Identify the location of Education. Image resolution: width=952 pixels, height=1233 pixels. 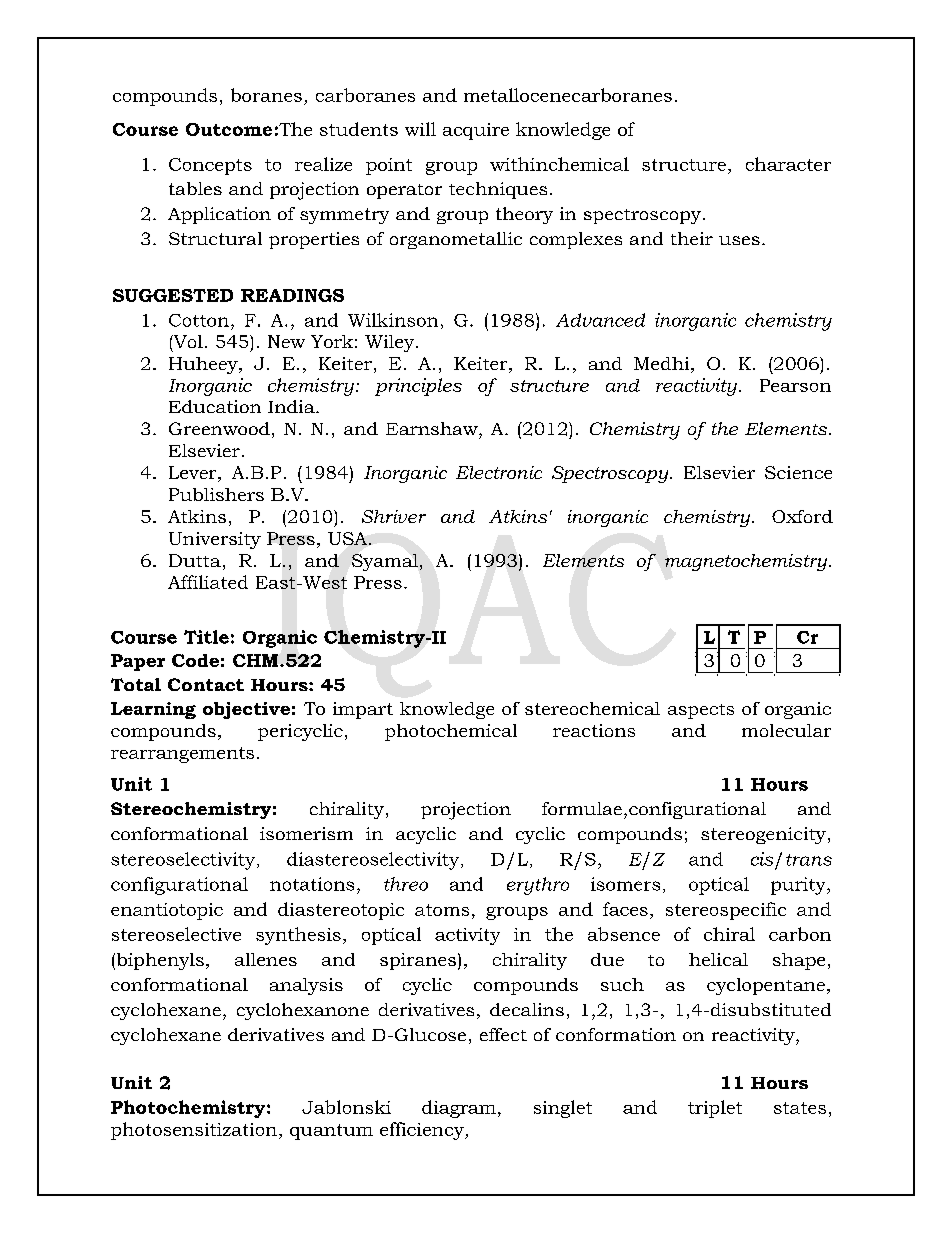
(215, 406).
